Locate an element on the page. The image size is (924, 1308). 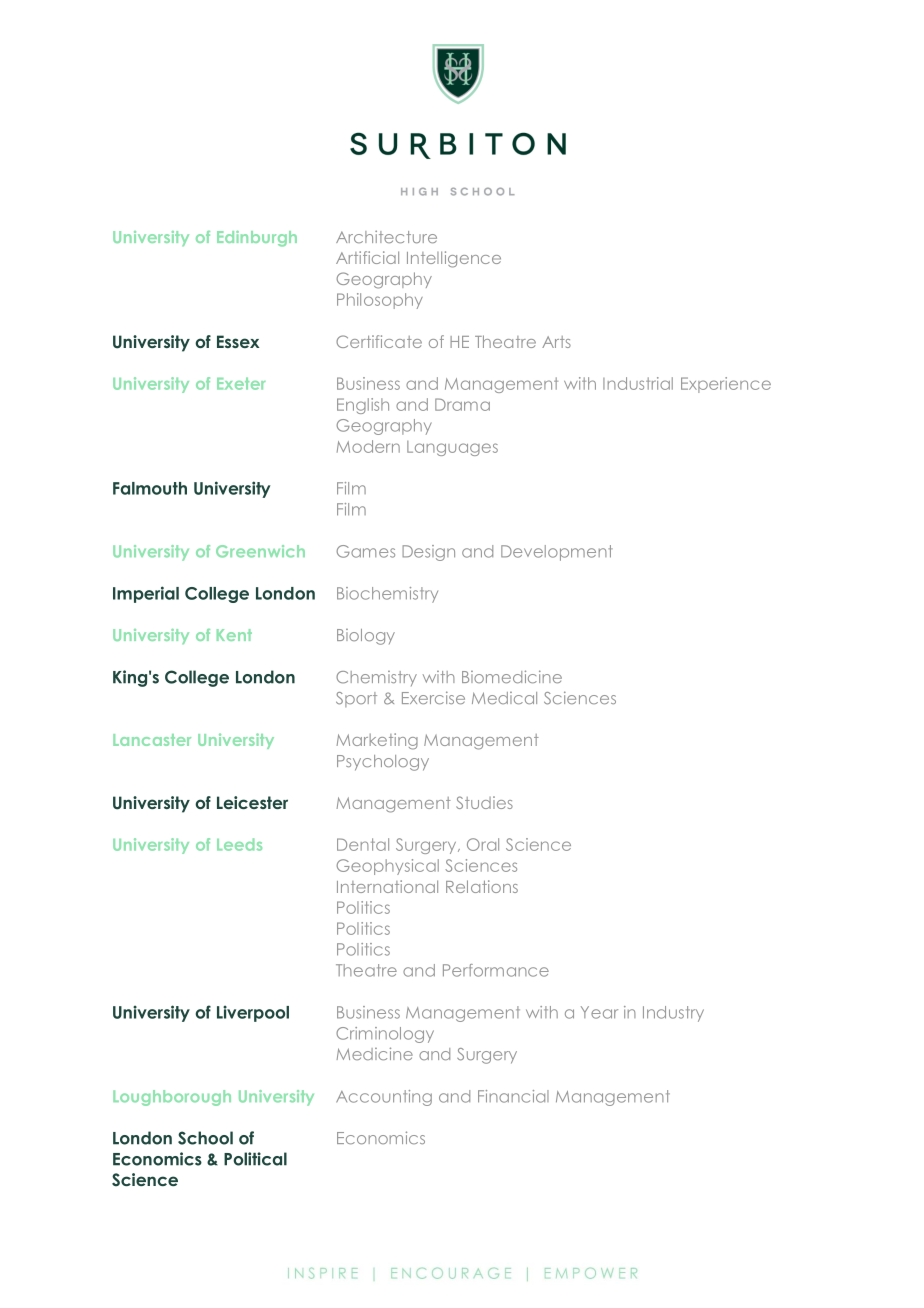
Arts is located at coordinates (556, 342).
